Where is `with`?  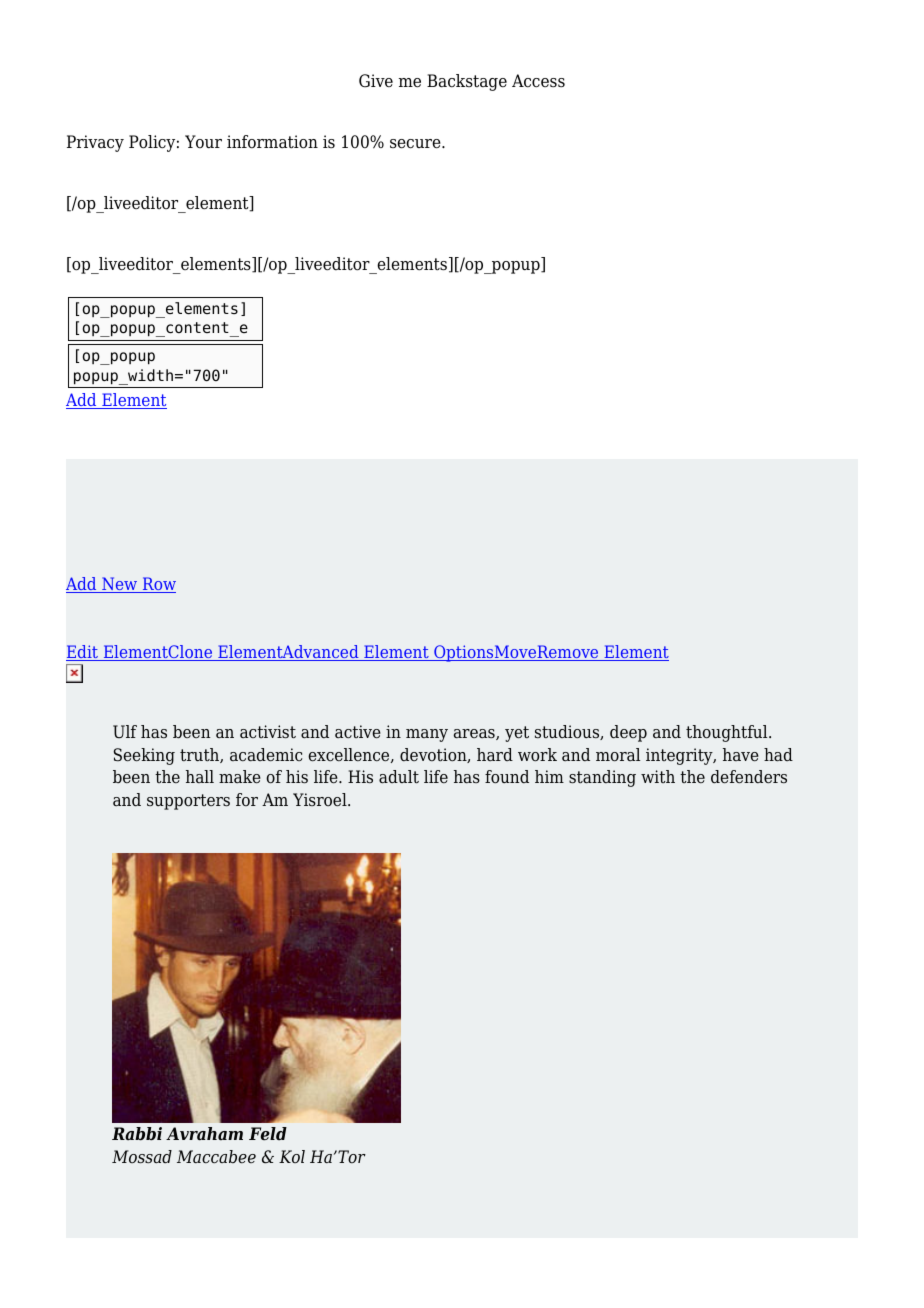
with is located at coordinates (658, 776).
